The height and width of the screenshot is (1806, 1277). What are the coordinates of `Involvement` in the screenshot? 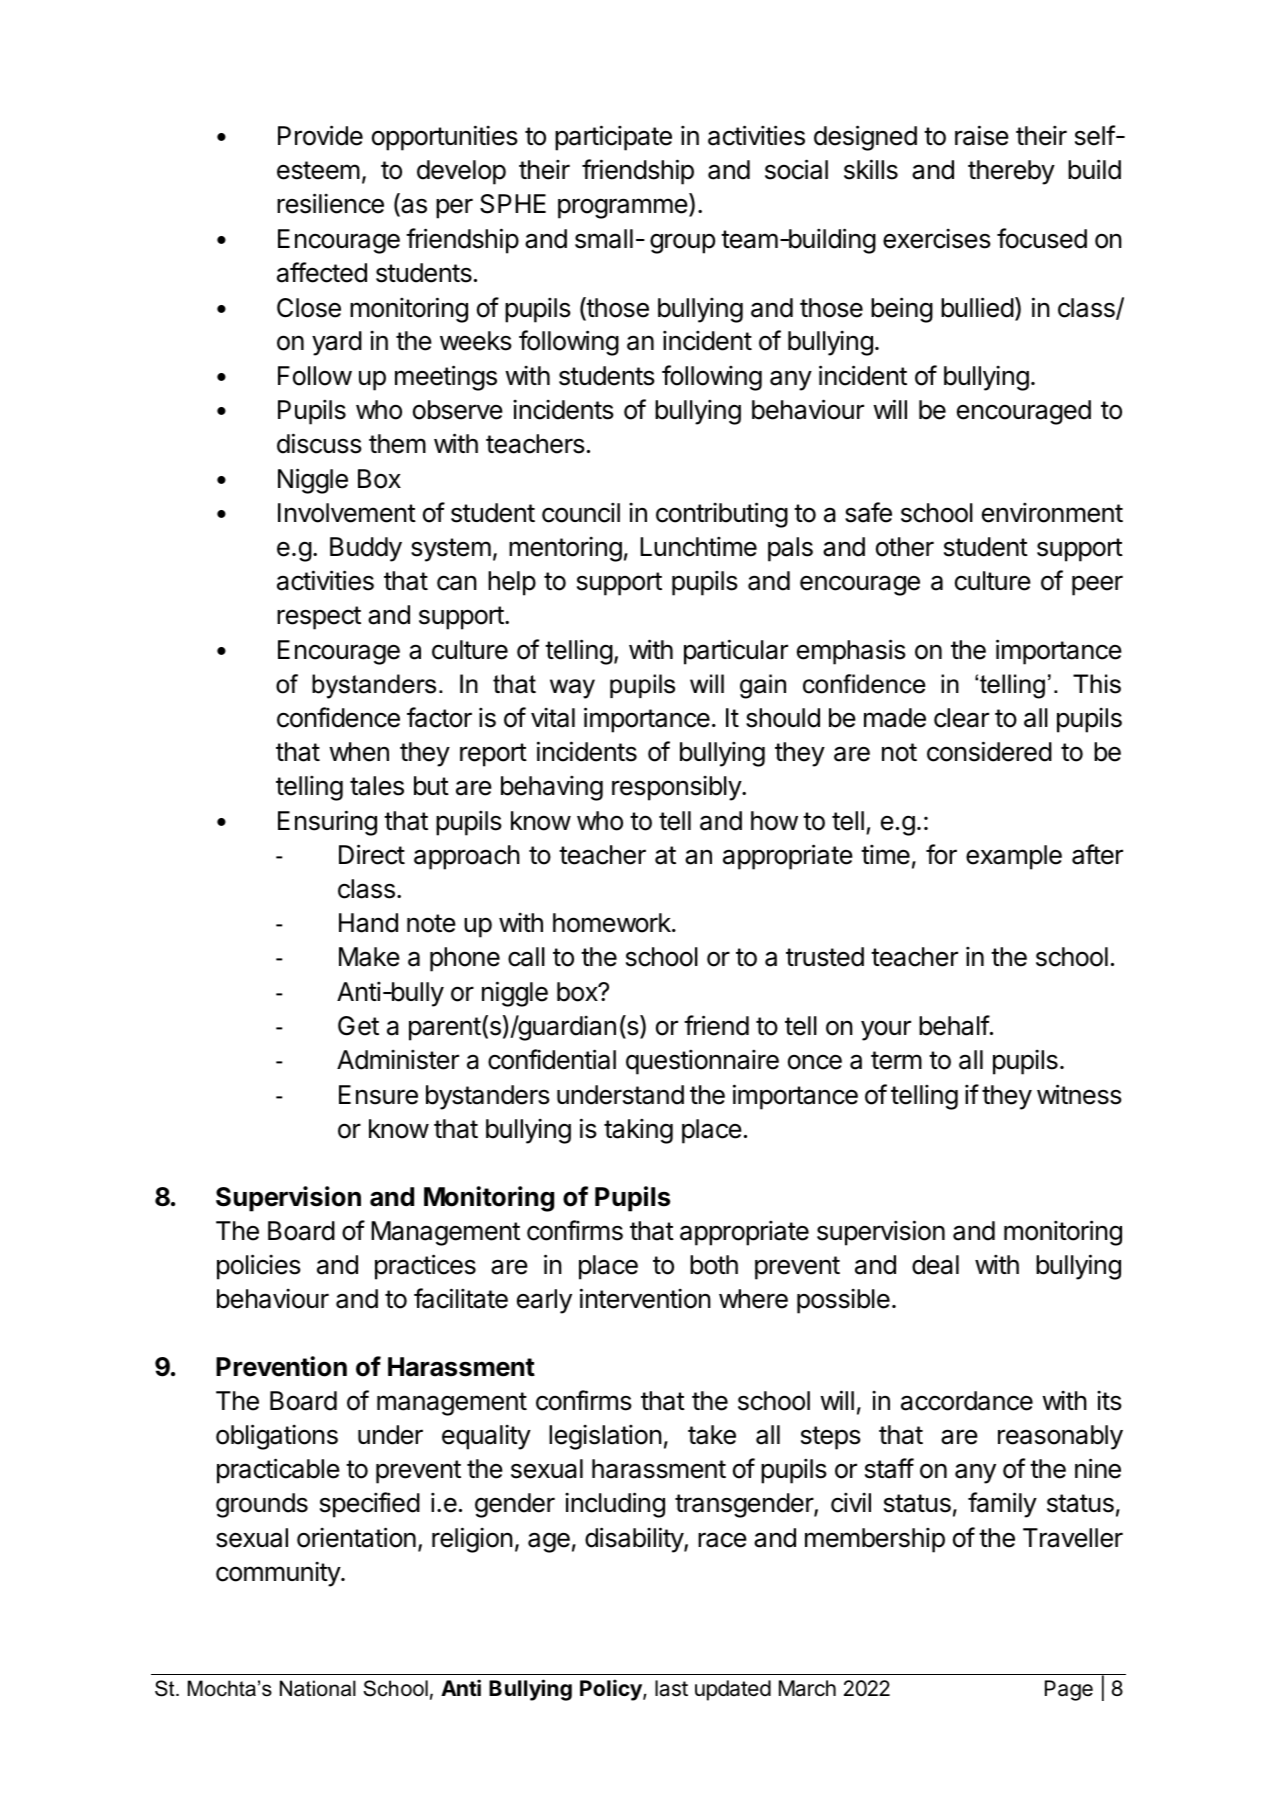 It's located at (347, 513).
